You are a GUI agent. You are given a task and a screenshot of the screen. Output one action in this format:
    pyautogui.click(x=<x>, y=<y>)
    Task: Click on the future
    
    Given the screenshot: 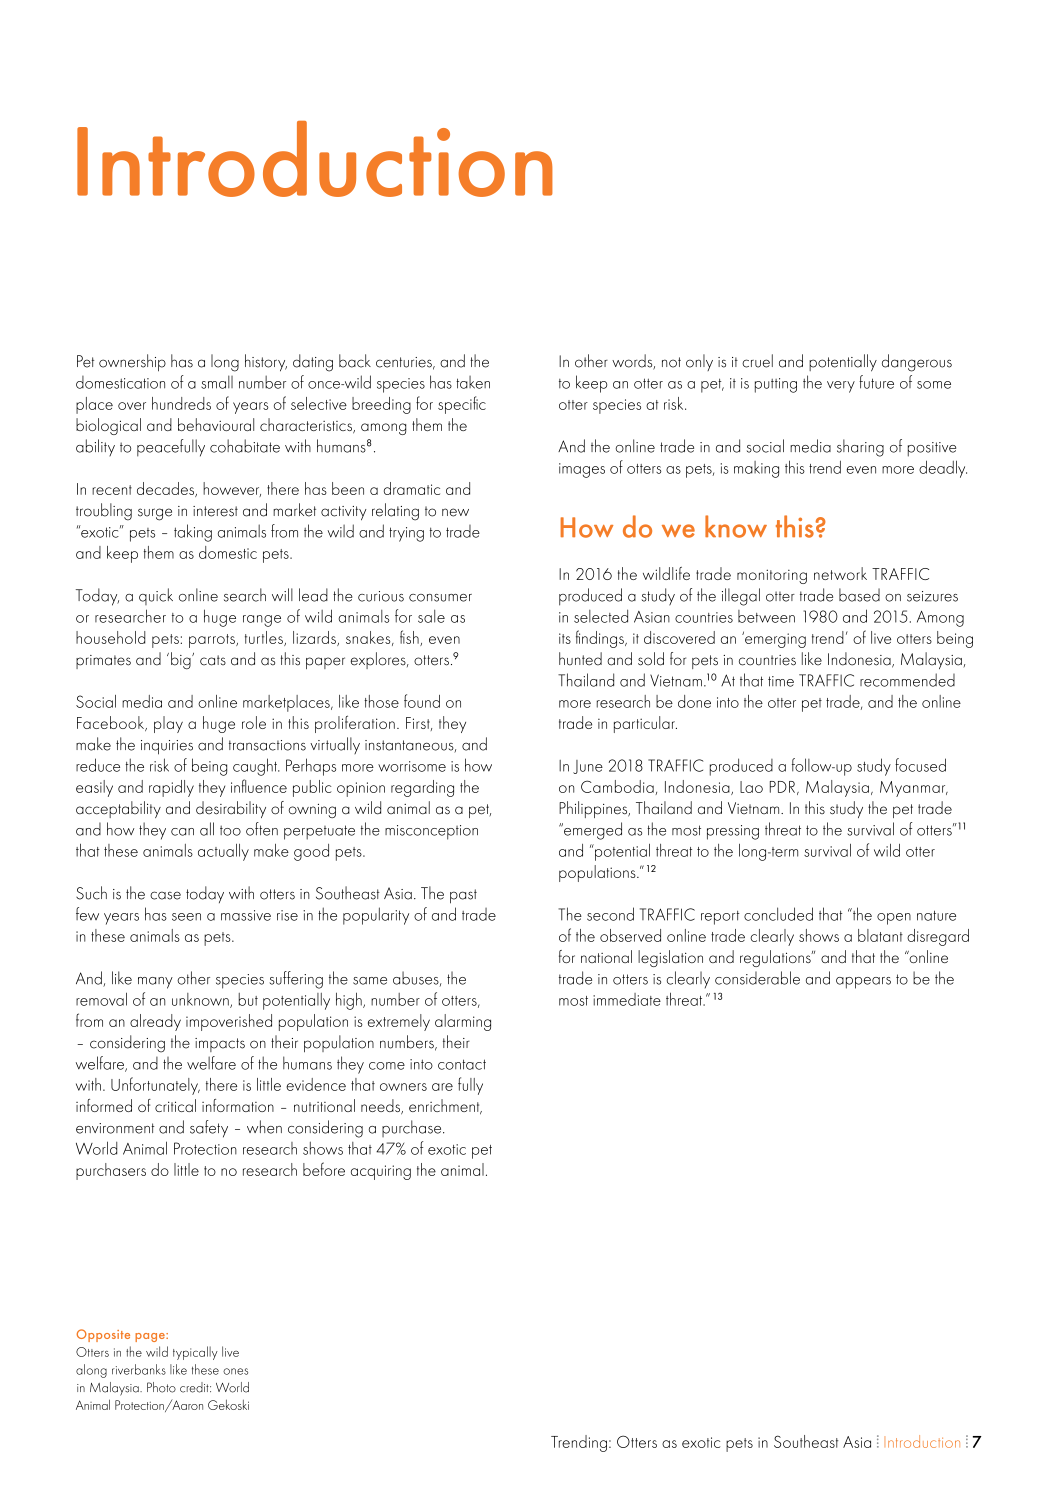 What is the action you would take?
    pyautogui.click(x=876, y=382)
